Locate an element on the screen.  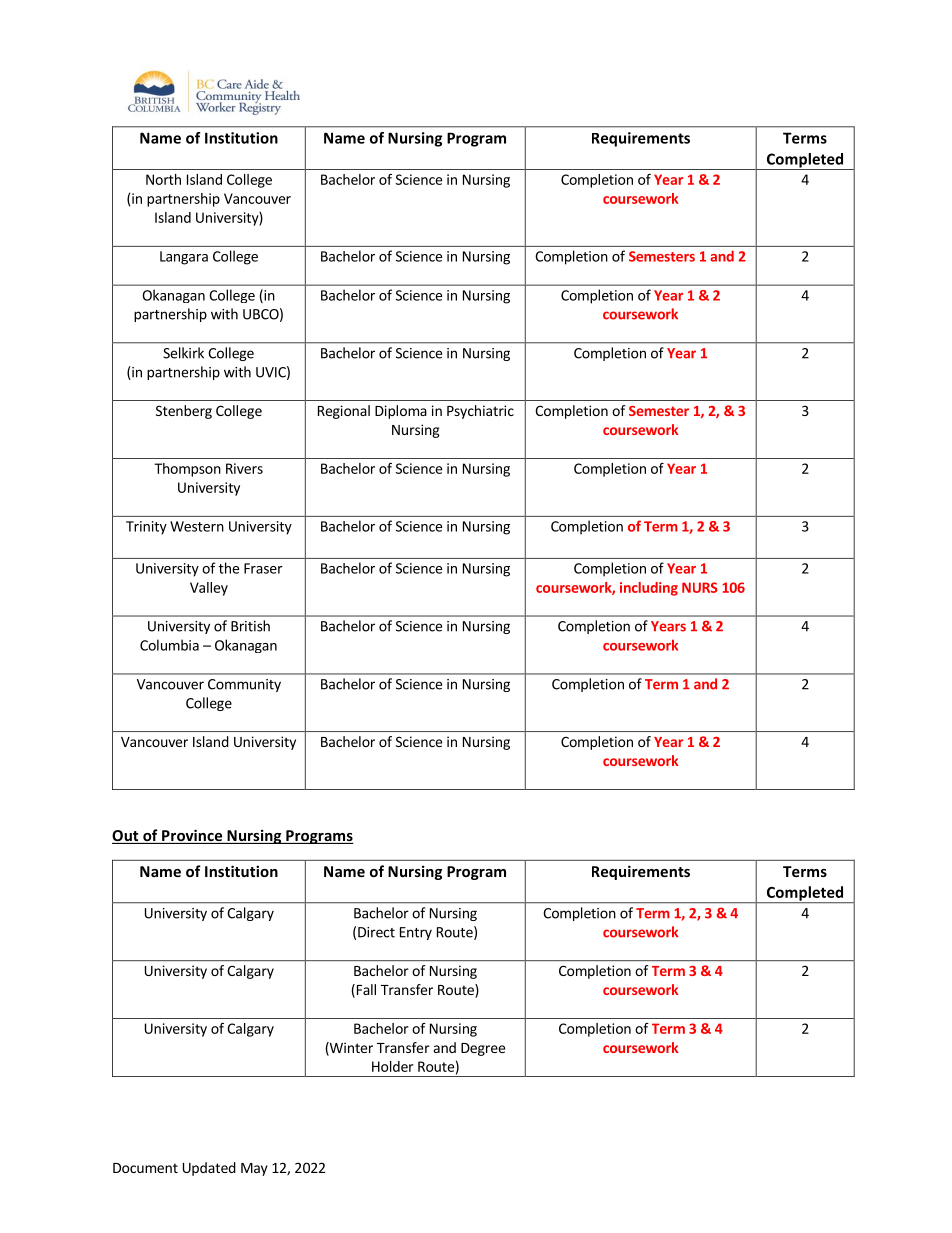
Psychiatric is located at coordinates (480, 412).
